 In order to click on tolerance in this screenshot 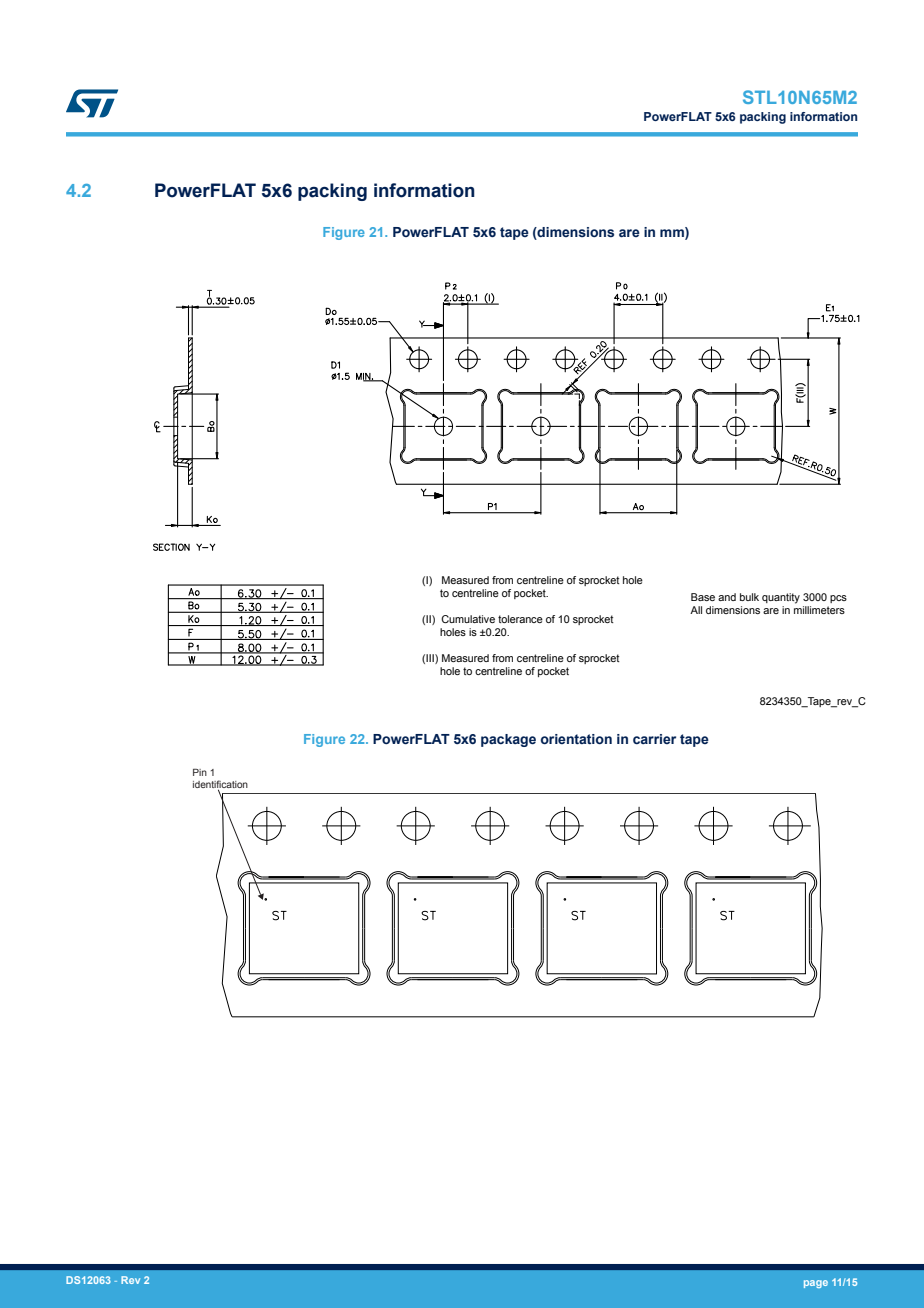, I will do `click(520, 619)`.
